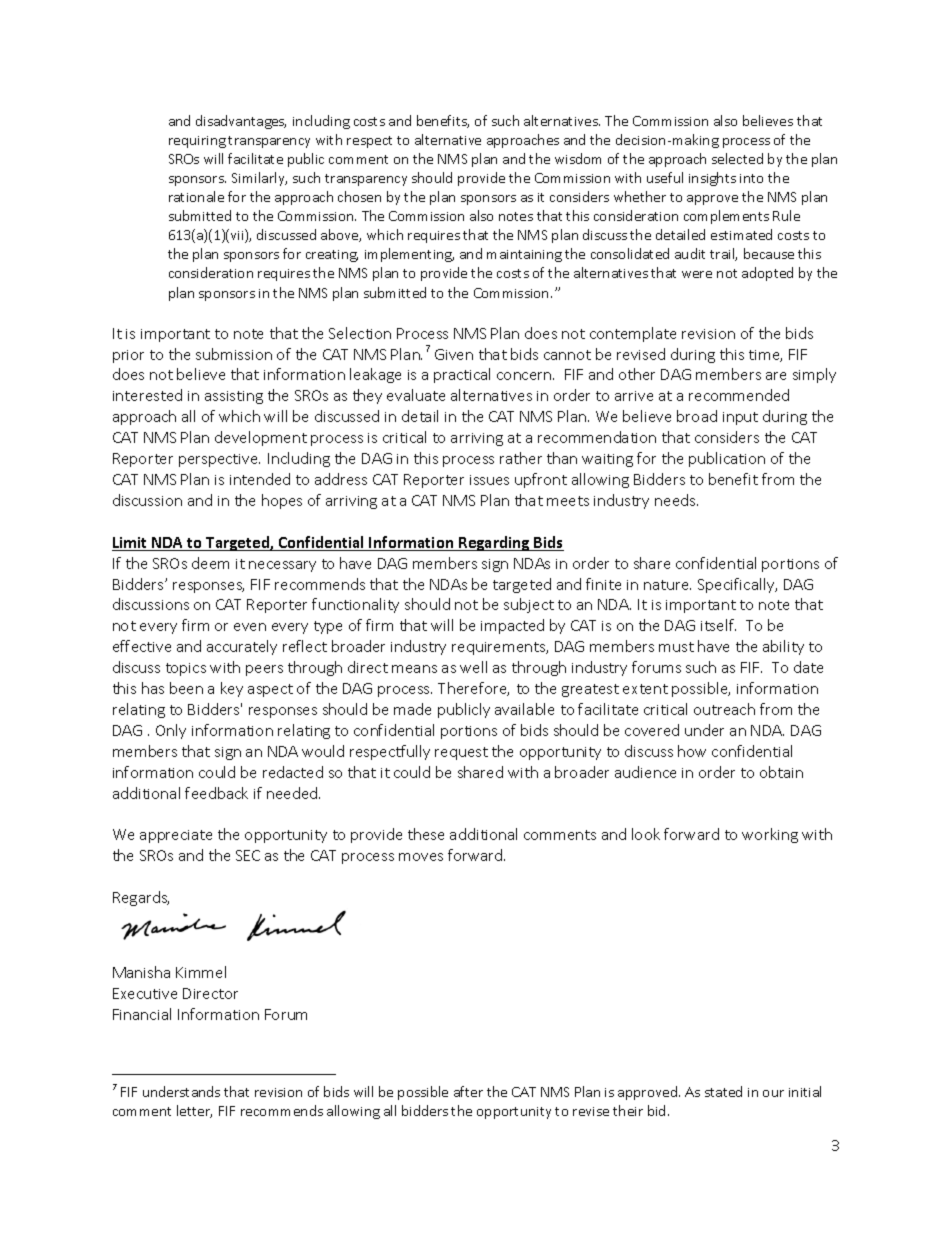  What do you see at coordinates (468, 1091) in the document?
I see `after` at bounding box center [468, 1091].
